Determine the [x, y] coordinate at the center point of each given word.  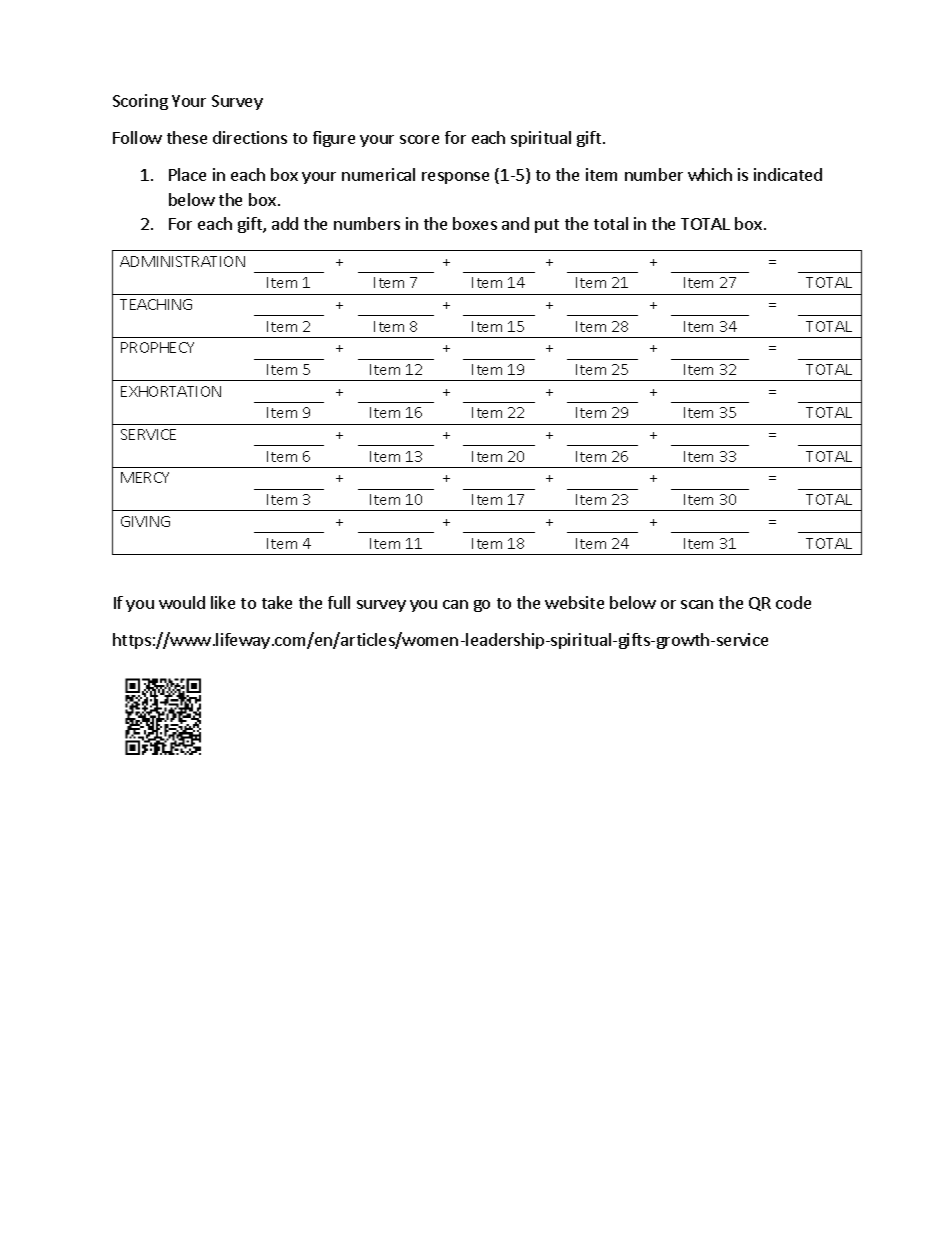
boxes [475, 223]
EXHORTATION [171, 391]
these [187, 137]
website [574, 602]
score [419, 139]
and [515, 223]
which [710, 174]
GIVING [145, 521]
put [547, 226]
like [223, 602]
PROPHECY [157, 347]
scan [697, 604]
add [285, 223]
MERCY [145, 477]
